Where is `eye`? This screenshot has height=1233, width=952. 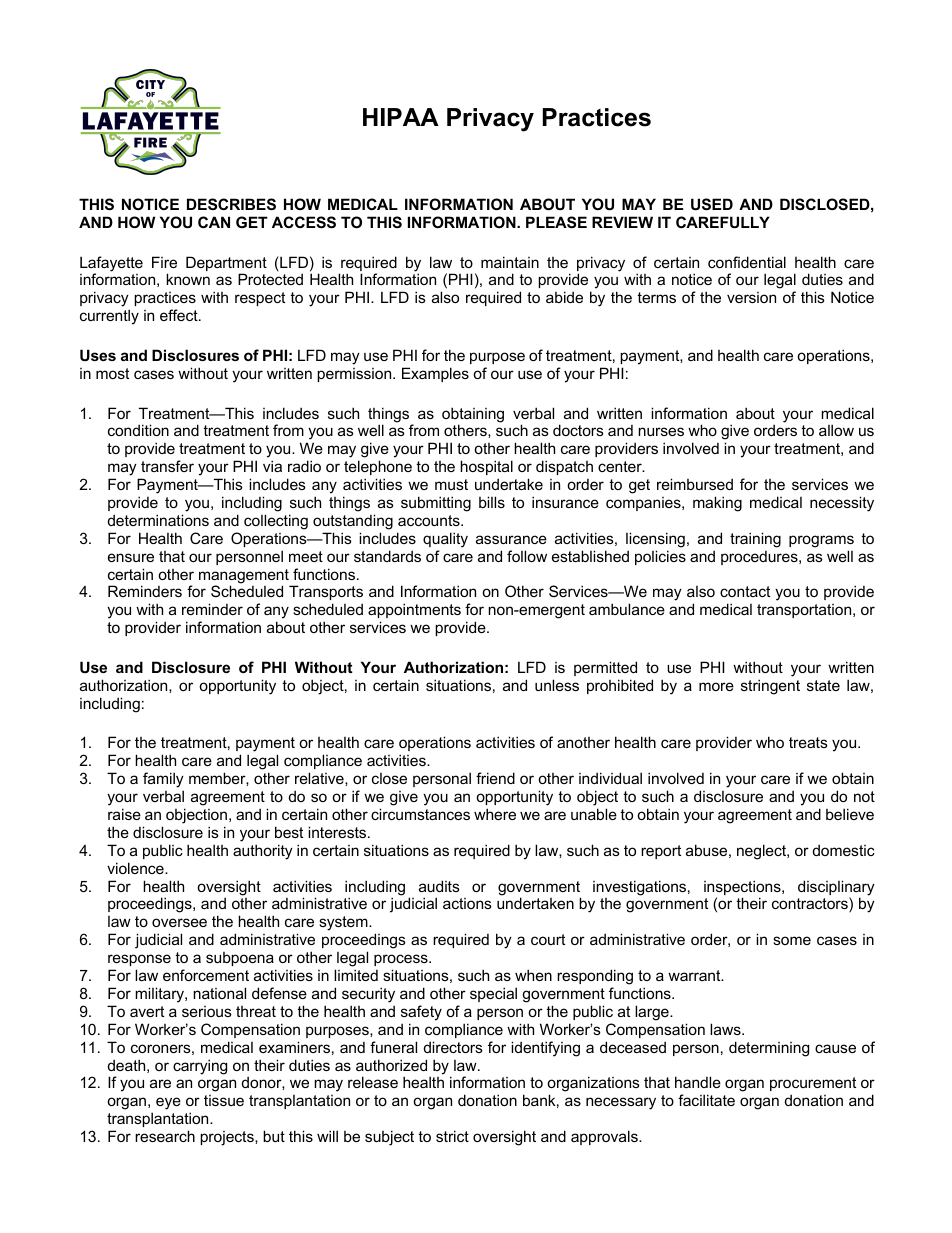
eye is located at coordinates (168, 1103).
